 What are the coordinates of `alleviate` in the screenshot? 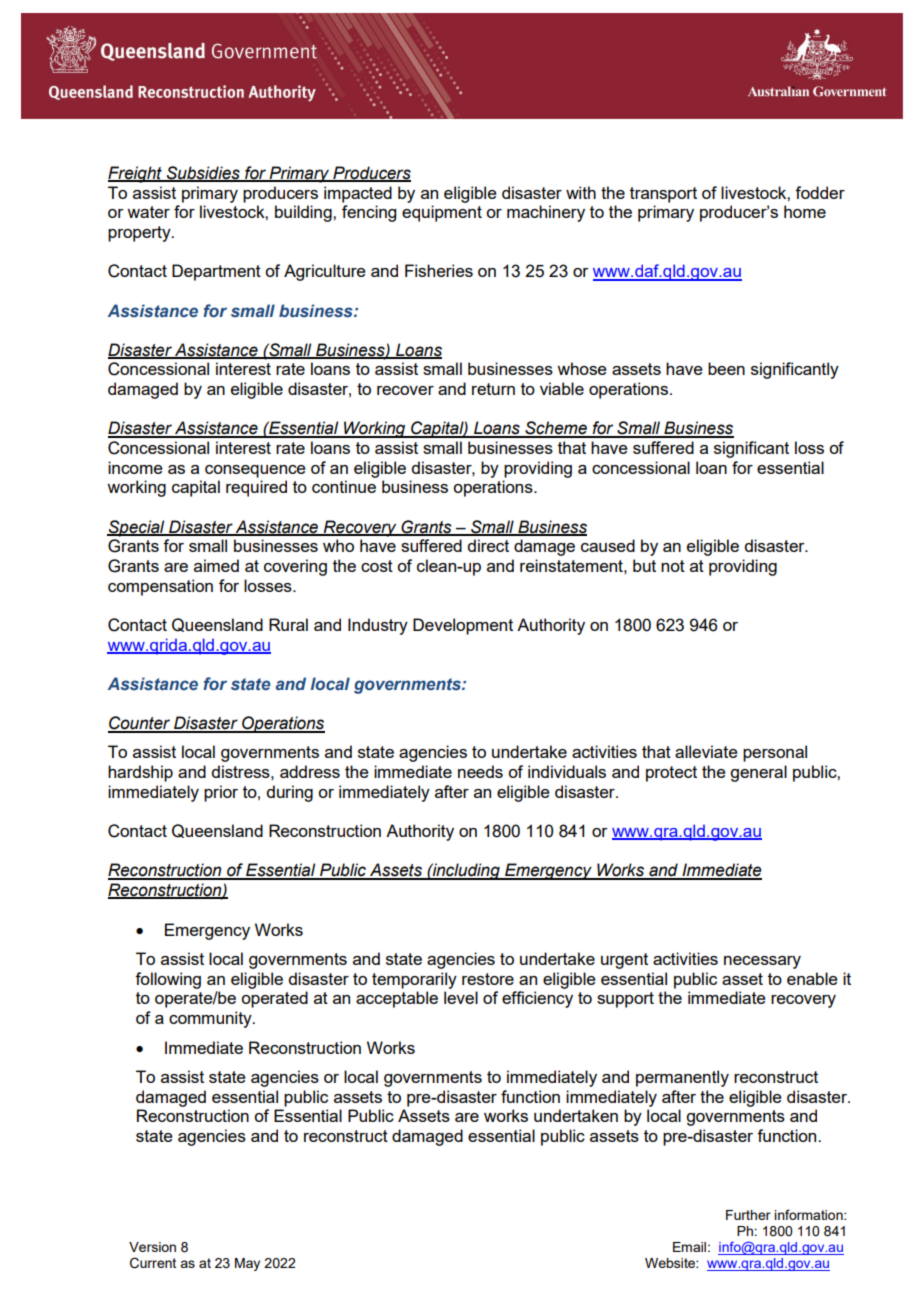 It's located at (706, 751).
